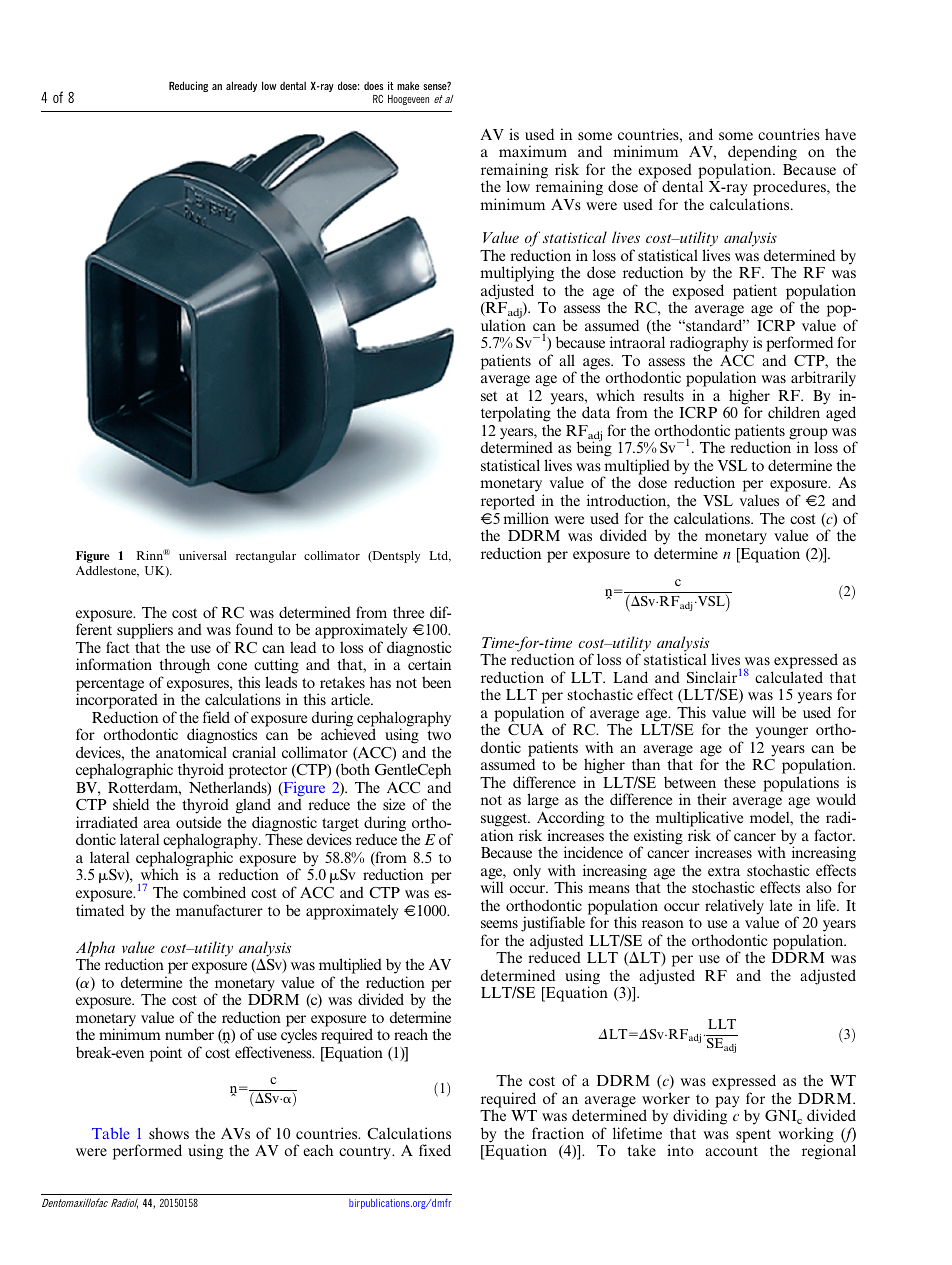  What do you see at coordinates (188, 86) in the screenshot?
I see `Reducing` at bounding box center [188, 86].
